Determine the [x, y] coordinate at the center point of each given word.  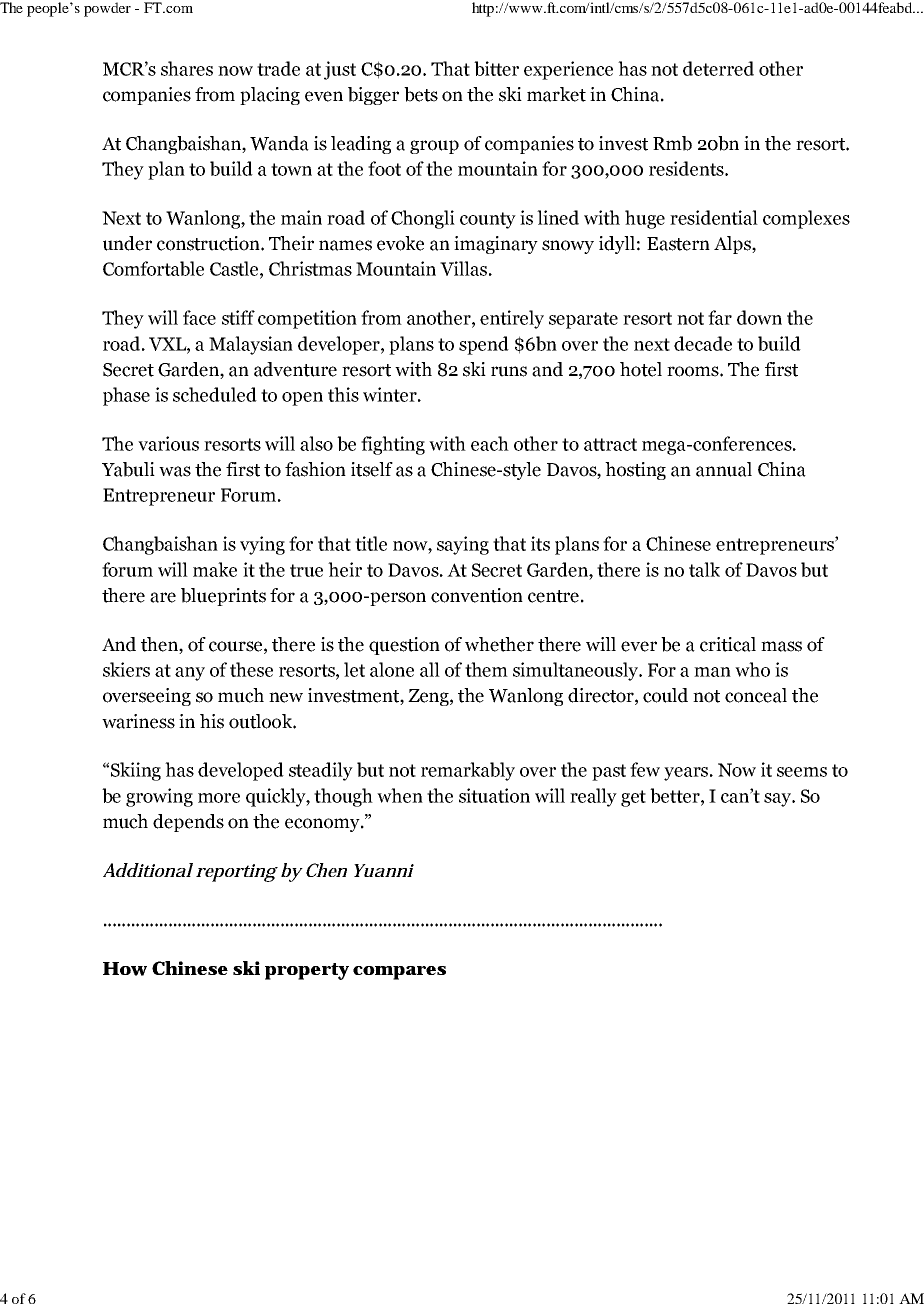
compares [399, 973]
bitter [496, 68]
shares [187, 68]
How [125, 969]
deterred [718, 68]
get [633, 798]
